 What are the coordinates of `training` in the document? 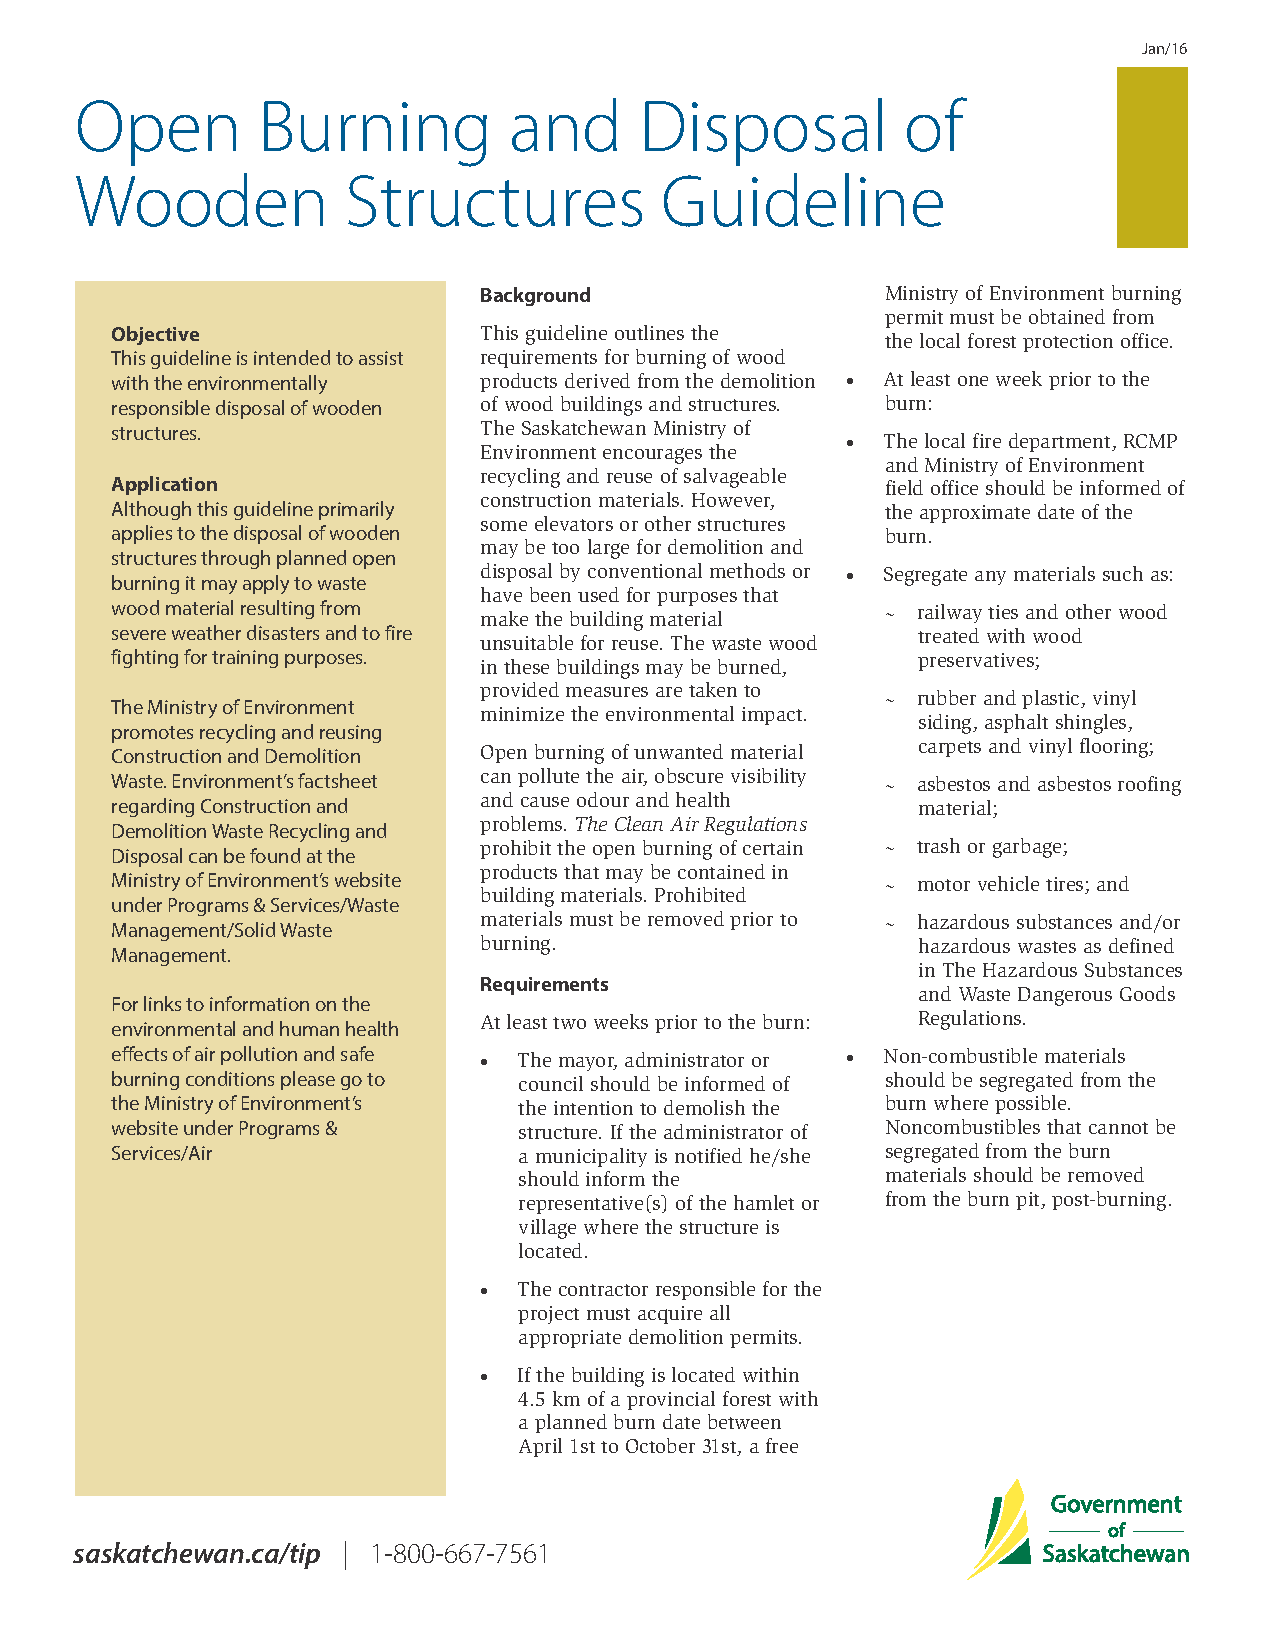 It's located at (245, 659).
